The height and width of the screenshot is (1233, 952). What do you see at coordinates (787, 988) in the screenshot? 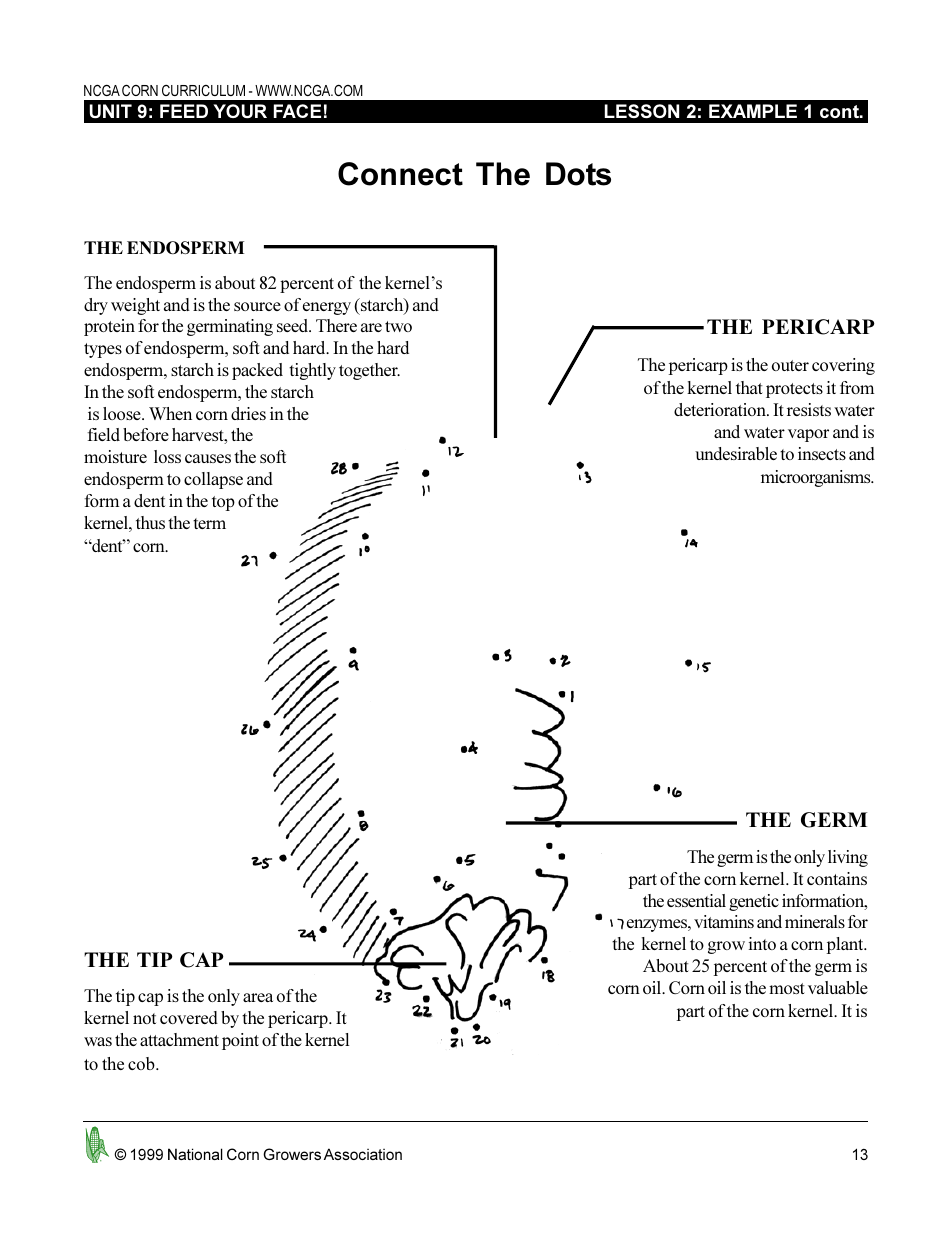
I see `most` at bounding box center [787, 988].
